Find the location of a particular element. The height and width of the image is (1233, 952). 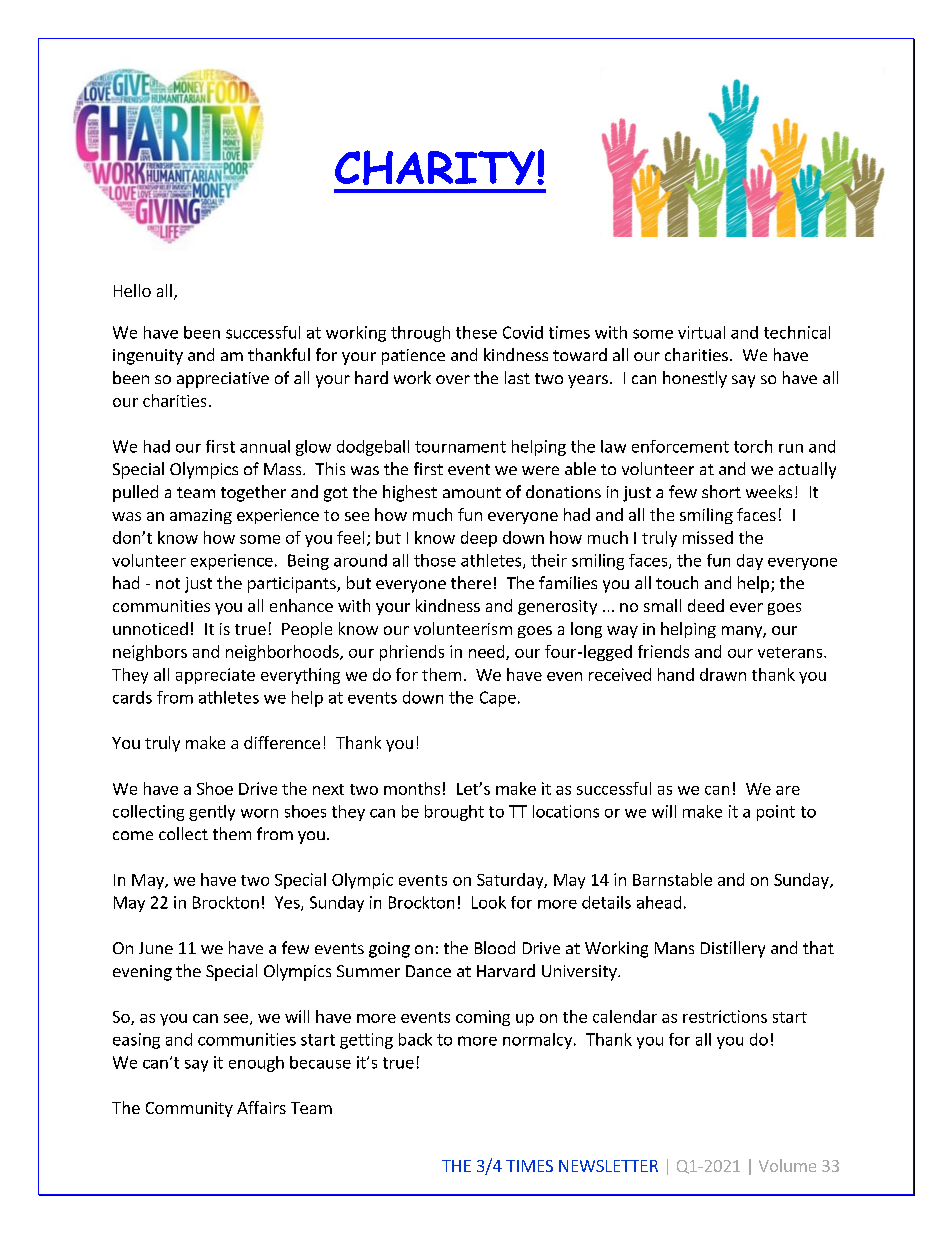

Distillery is located at coordinates (733, 949).
